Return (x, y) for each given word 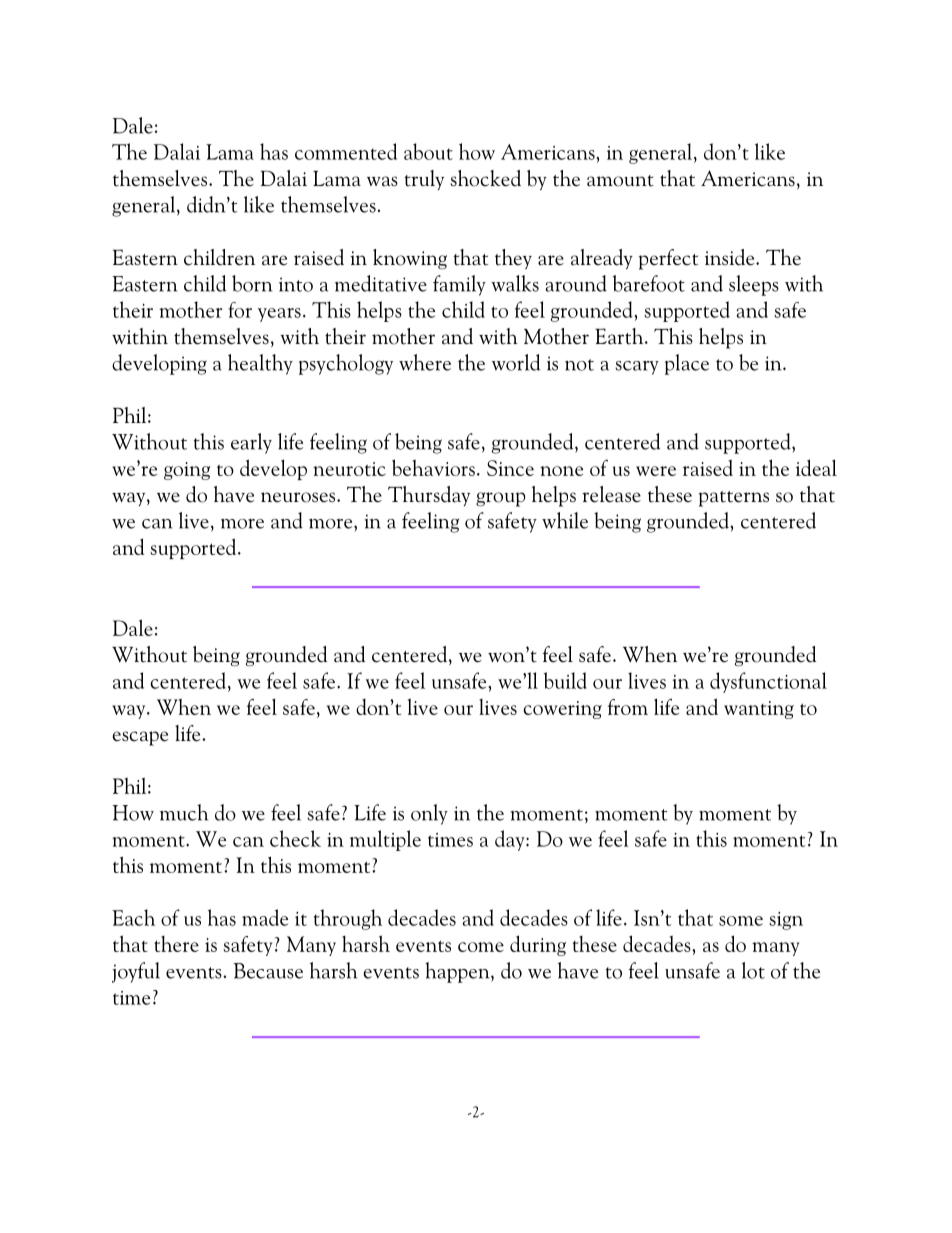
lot (753, 970)
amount (620, 181)
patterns (734, 499)
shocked (486, 178)
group (500, 499)
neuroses (299, 497)
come (481, 947)
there (176, 944)
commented (346, 151)
